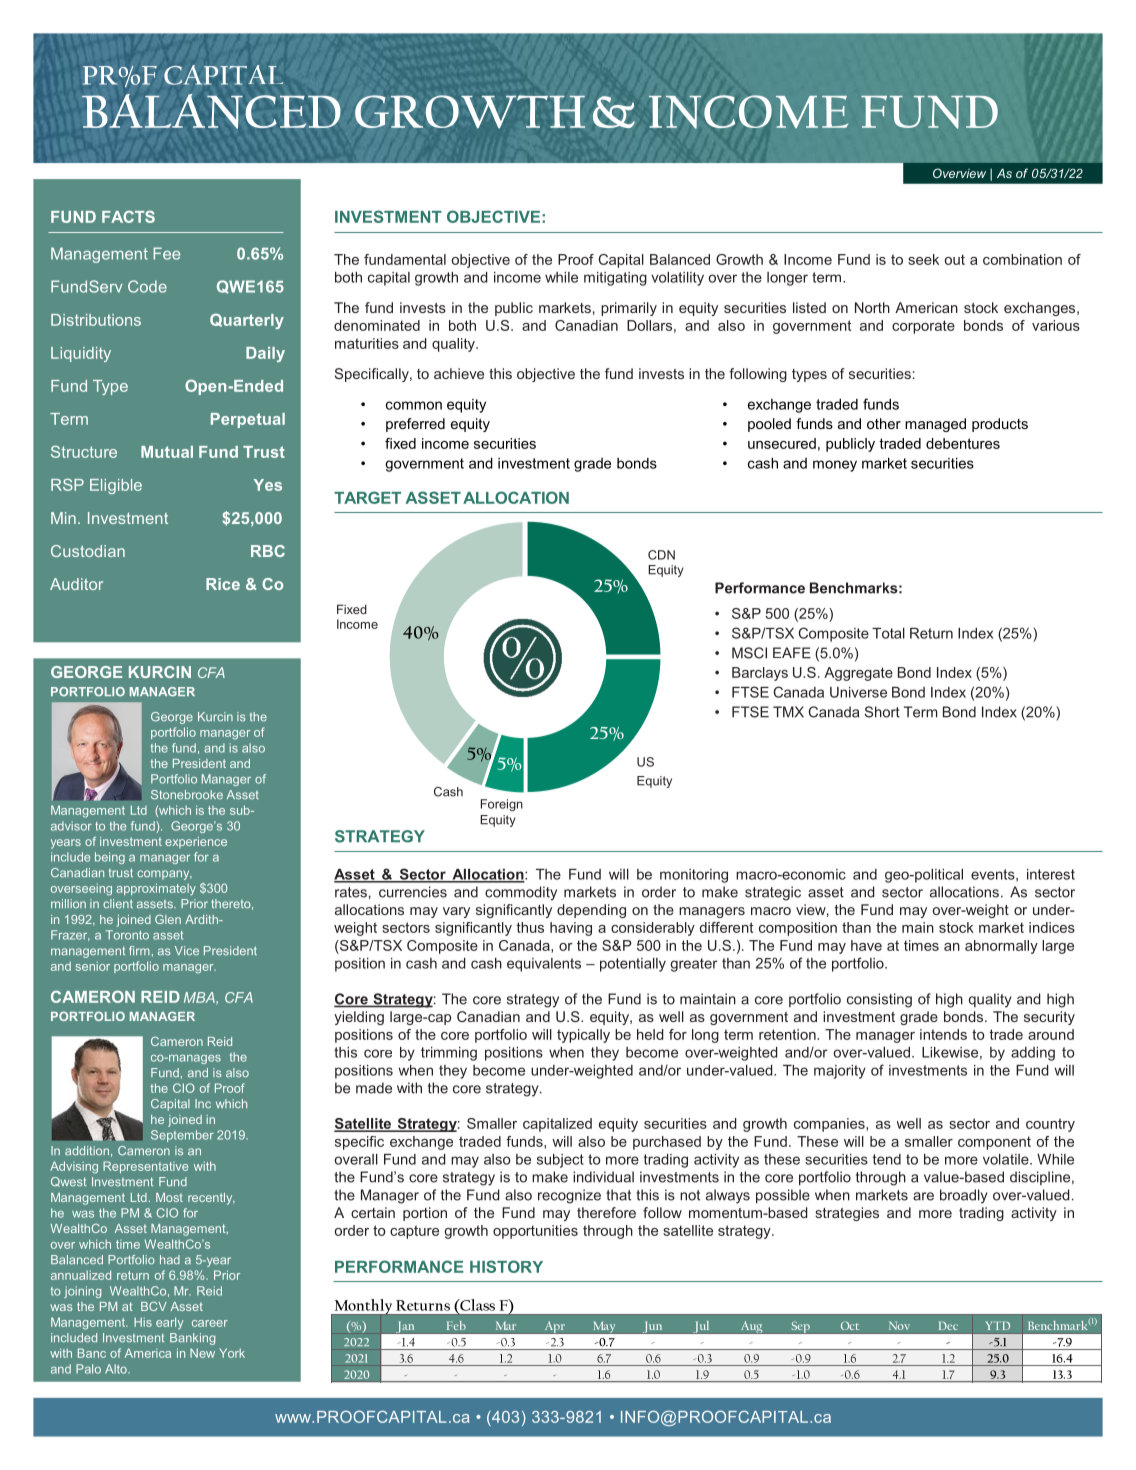 This page has width=1136, height=1470. Describe the element at coordinates (882, 712) in the page. I see `Short` at that location.
